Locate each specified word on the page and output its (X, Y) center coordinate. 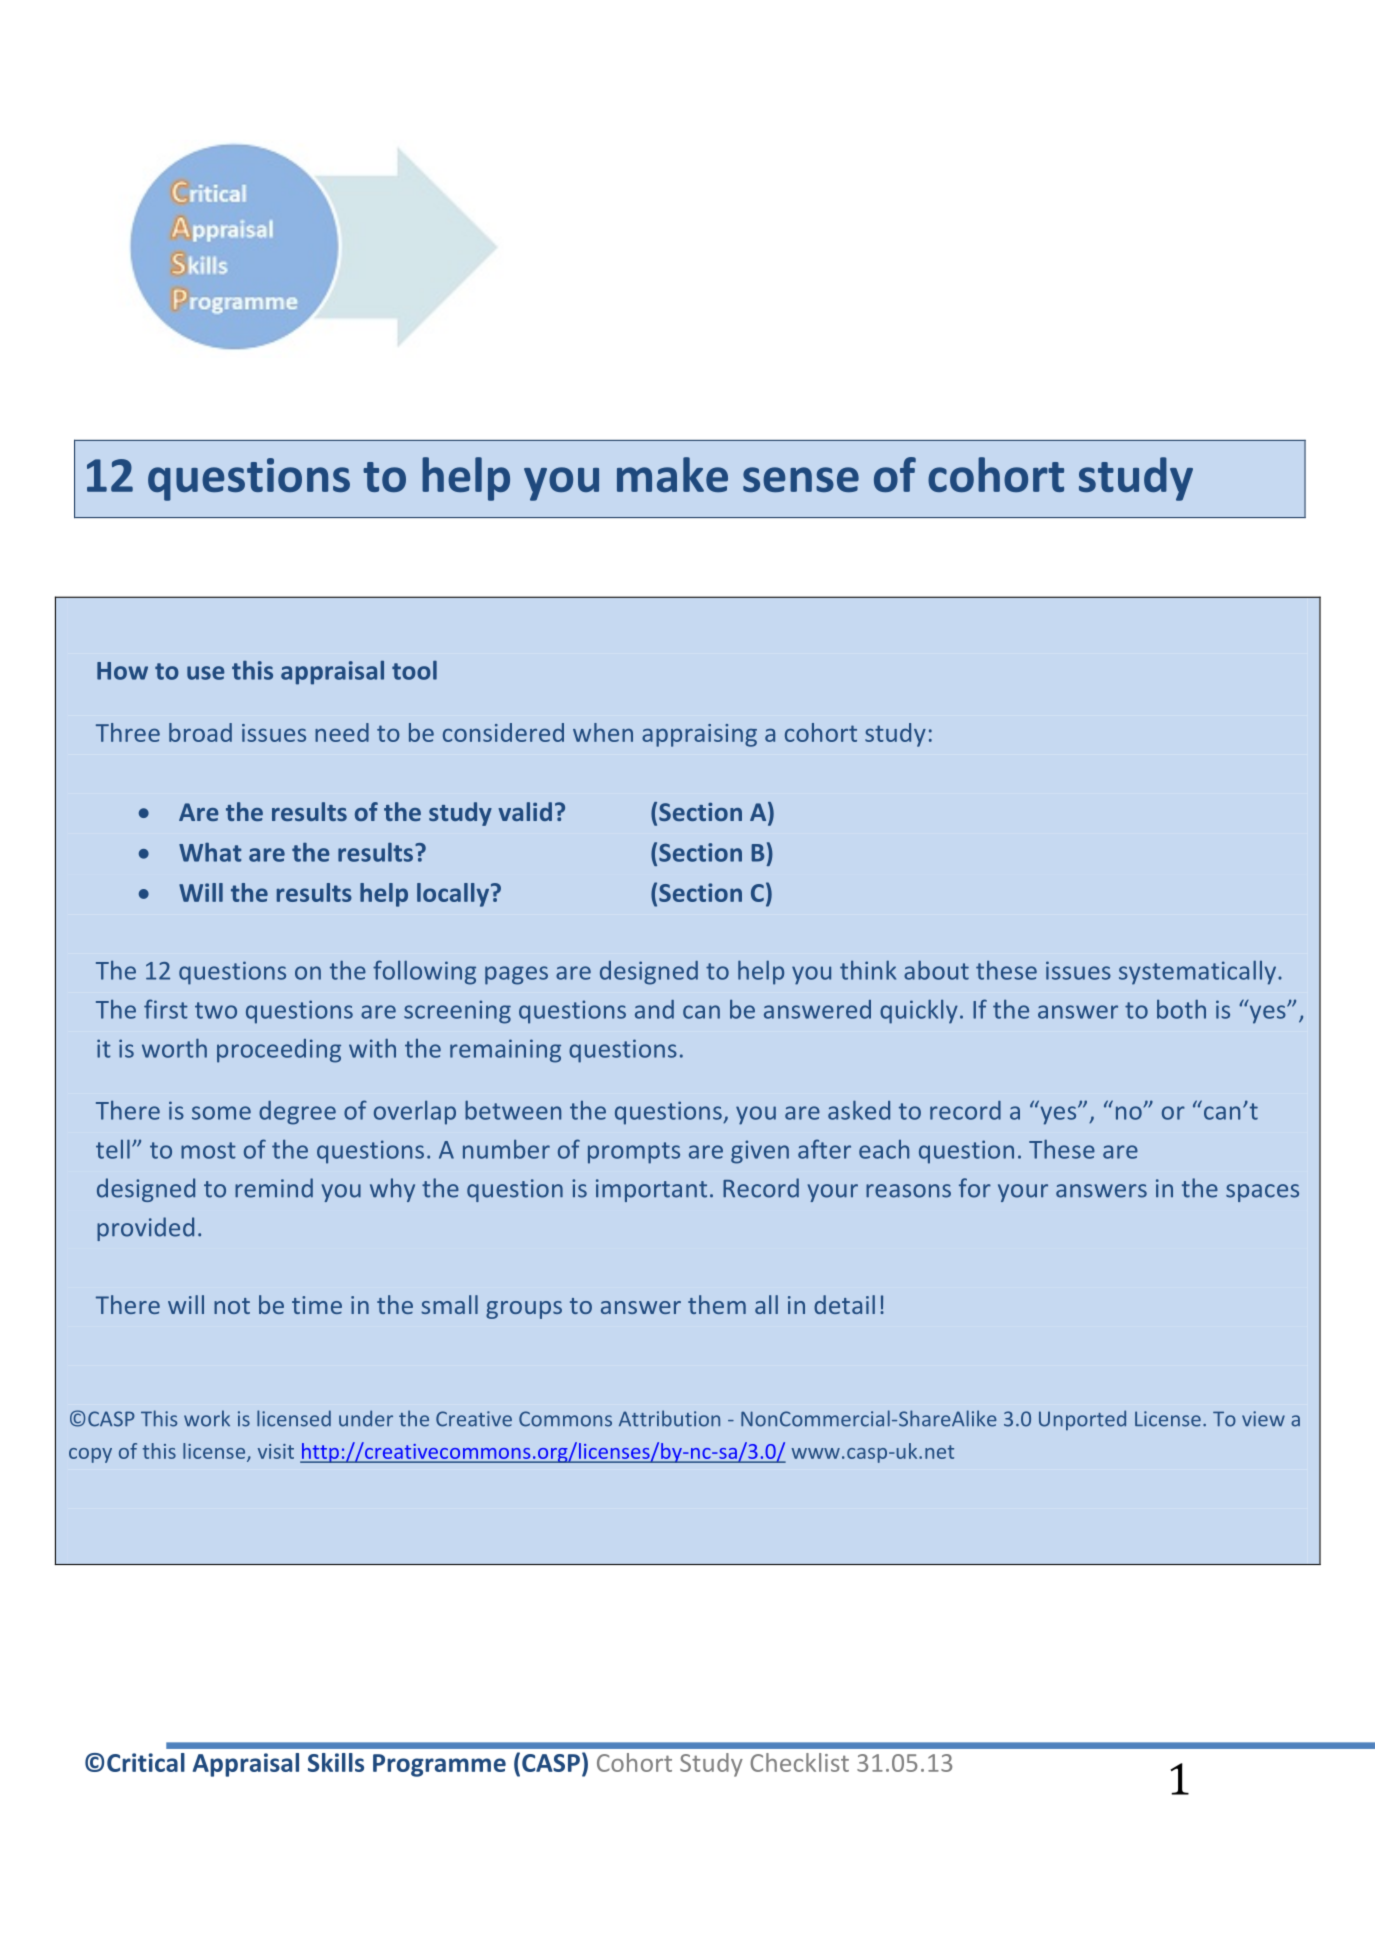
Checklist (799, 1762)
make (672, 474)
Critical (146, 1762)
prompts (634, 1153)
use (206, 673)
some (221, 1113)
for (975, 1188)
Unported (1082, 1420)
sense (801, 479)
